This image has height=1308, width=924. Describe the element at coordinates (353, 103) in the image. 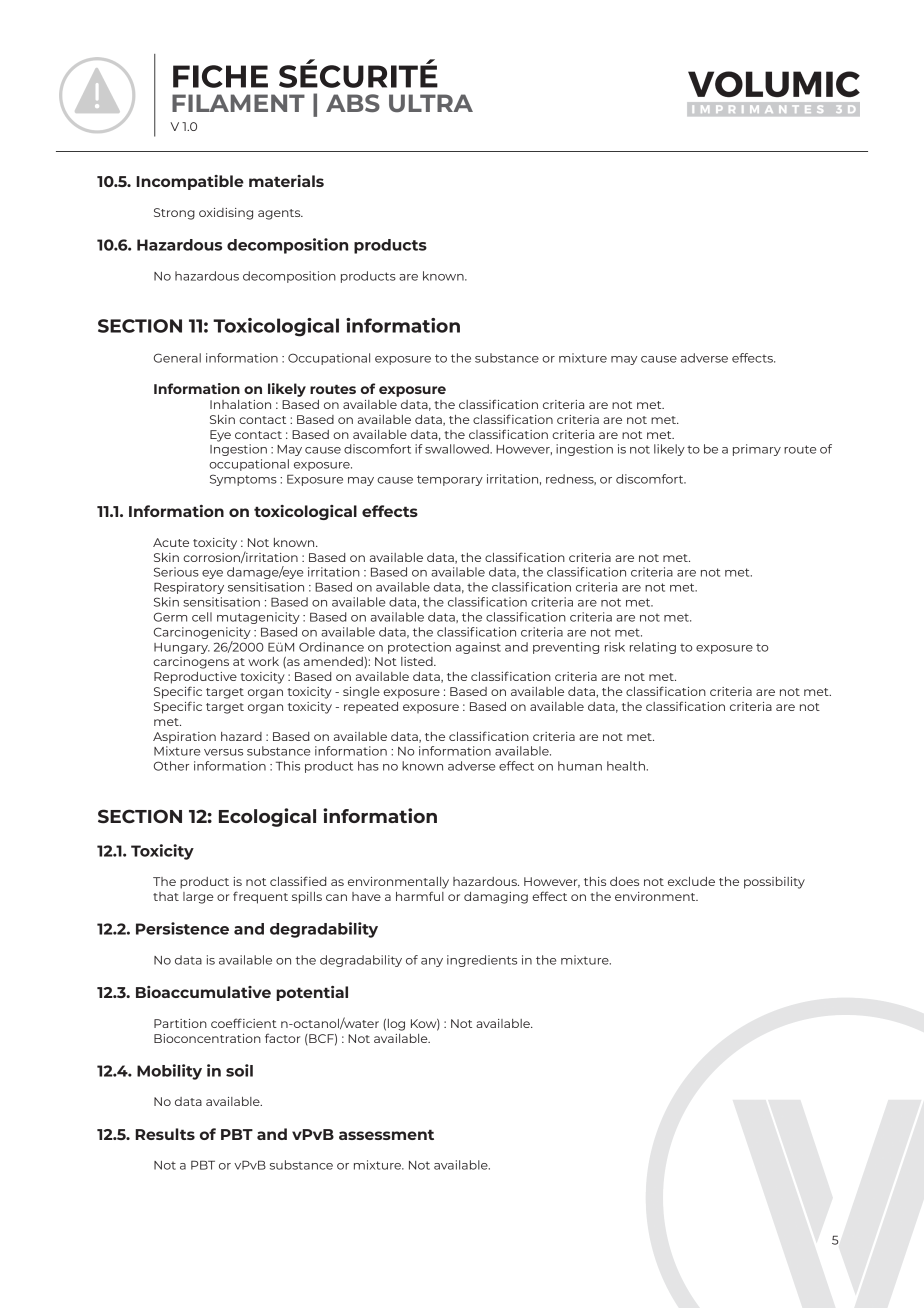

I see `ABS` at that location.
